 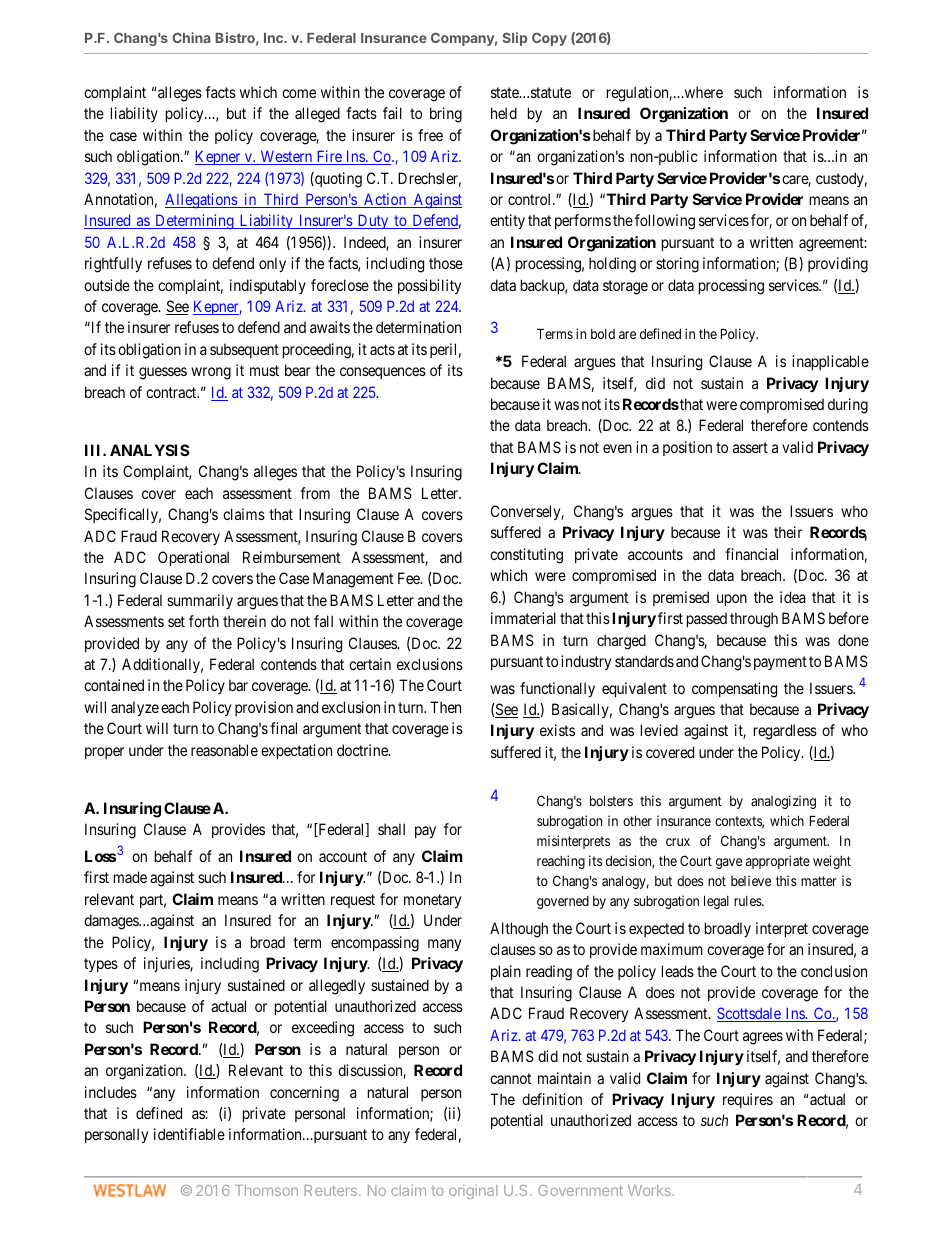 I want to click on original, so click(x=473, y=1192).
